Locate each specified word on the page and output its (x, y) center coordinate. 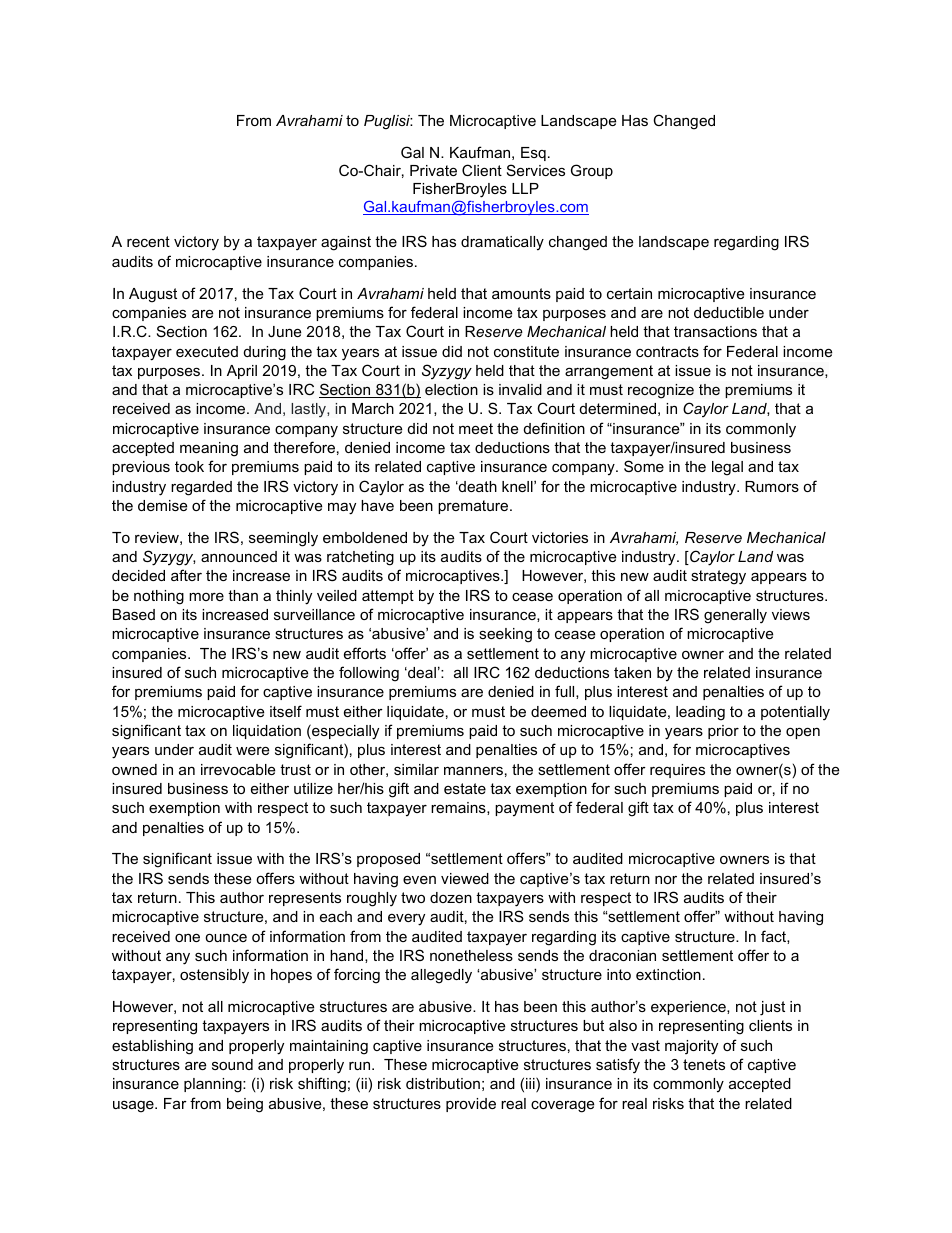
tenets (704, 1064)
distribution (443, 1083)
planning (214, 1085)
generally (735, 616)
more (206, 597)
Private (433, 170)
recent (148, 241)
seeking (505, 635)
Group (592, 171)
